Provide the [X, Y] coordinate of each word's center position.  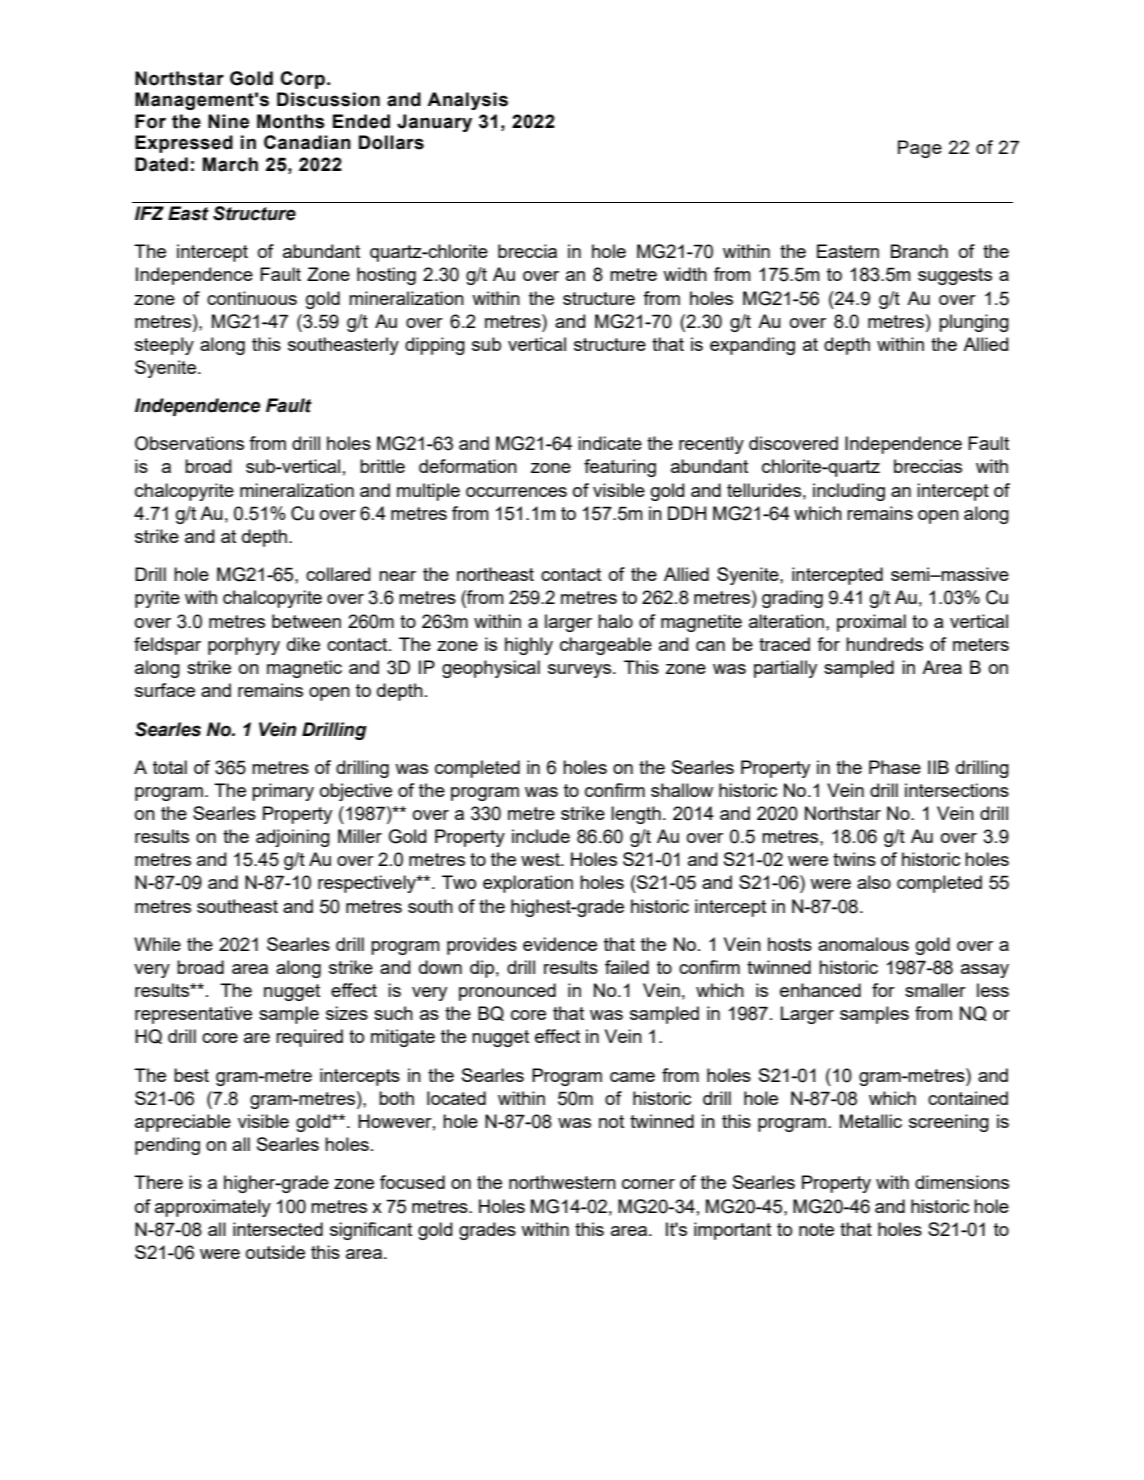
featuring [620, 468]
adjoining [293, 838]
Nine [228, 121]
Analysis [467, 101]
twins [854, 859]
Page [920, 149]
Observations [189, 443]
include [541, 836]
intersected [278, 1229]
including [849, 492]
